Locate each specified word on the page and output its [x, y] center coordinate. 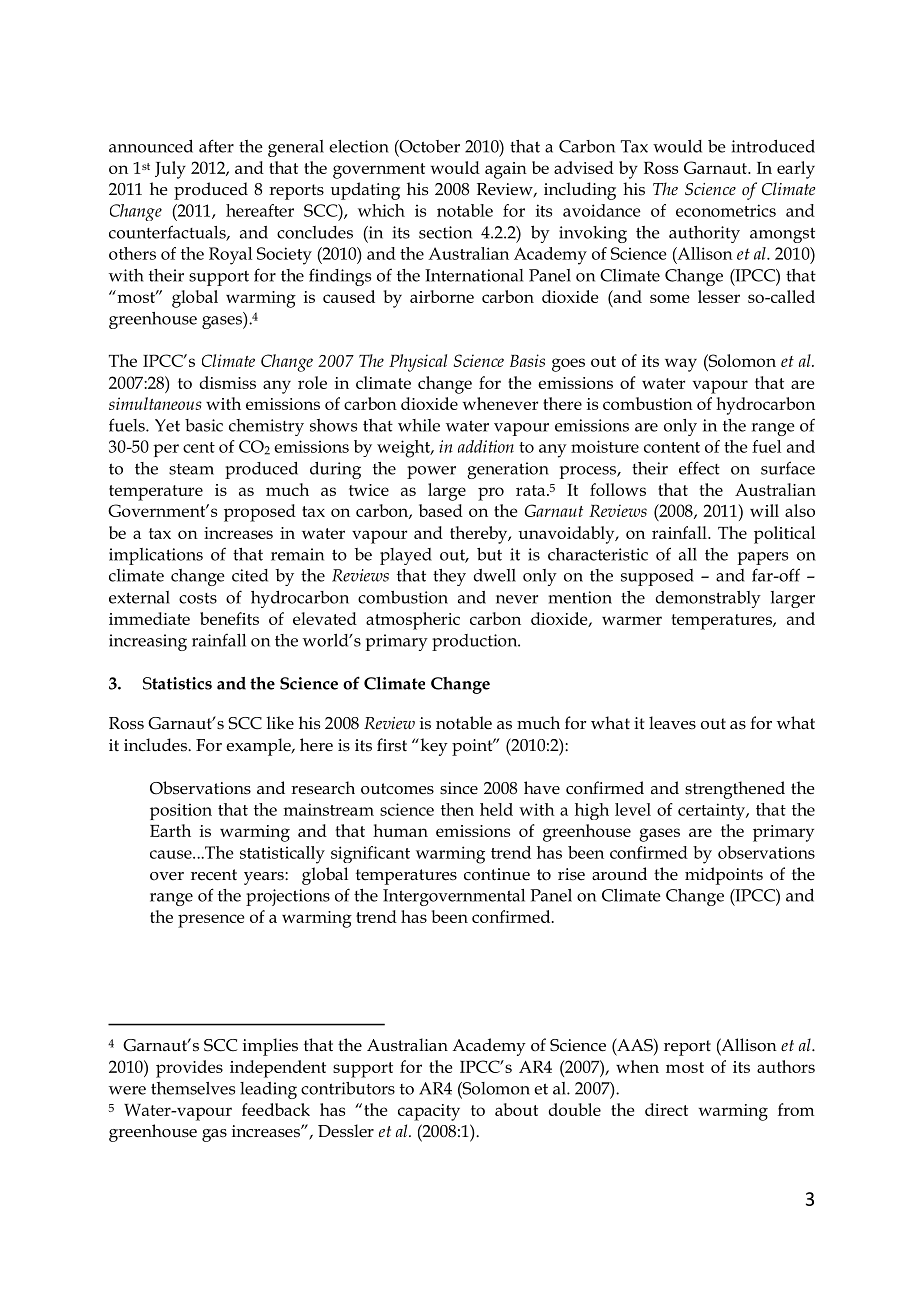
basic [204, 425]
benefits [229, 618]
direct [666, 1109]
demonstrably [708, 599]
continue [497, 874]
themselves [193, 1088]
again [506, 170]
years [265, 878]
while [419, 425]
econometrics [726, 210]
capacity [429, 1112]
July [170, 170]
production [476, 642]
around [619, 874]
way [681, 365]
